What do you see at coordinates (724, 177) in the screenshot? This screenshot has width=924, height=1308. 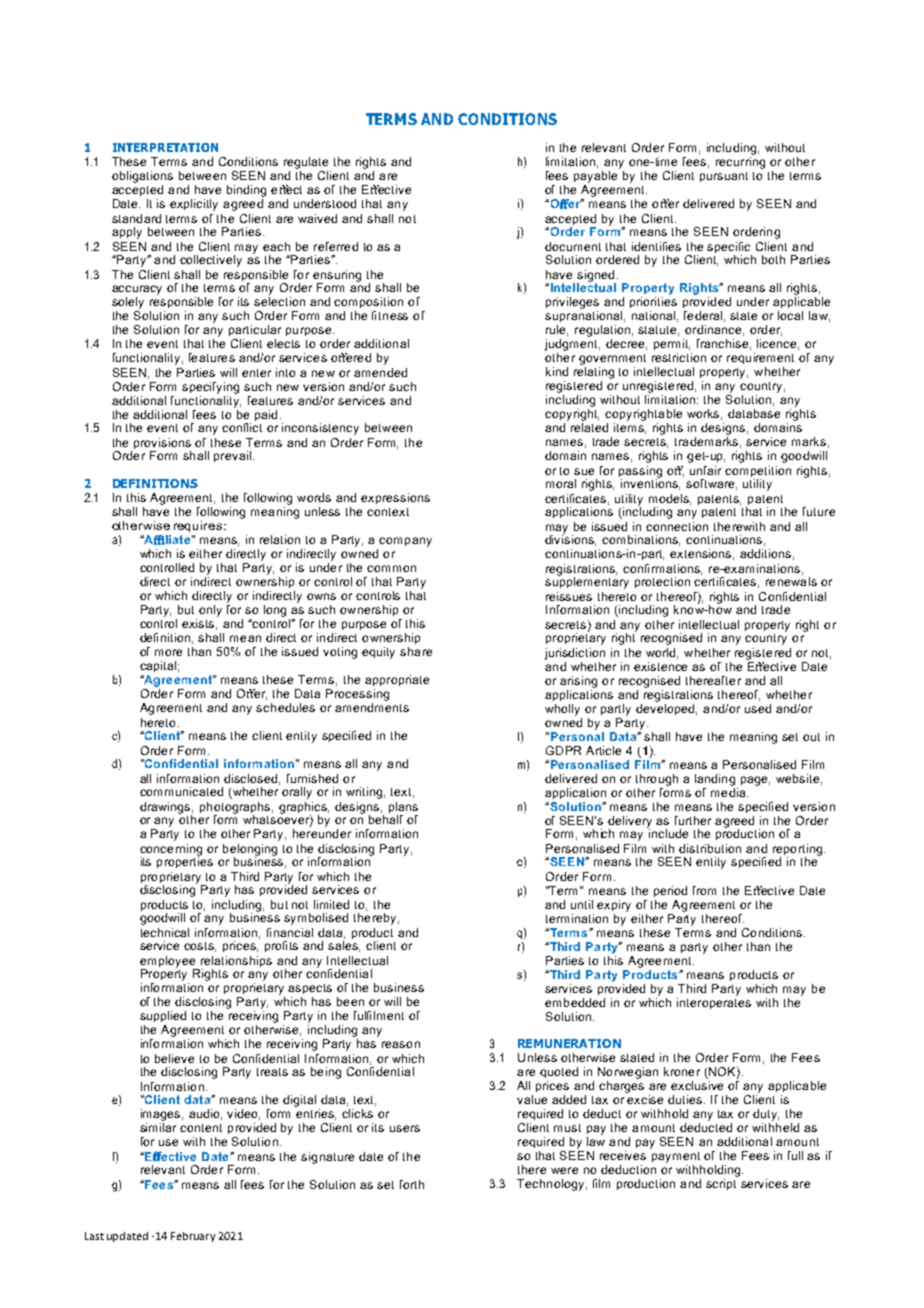 I see `pursuant` at bounding box center [724, 177].
